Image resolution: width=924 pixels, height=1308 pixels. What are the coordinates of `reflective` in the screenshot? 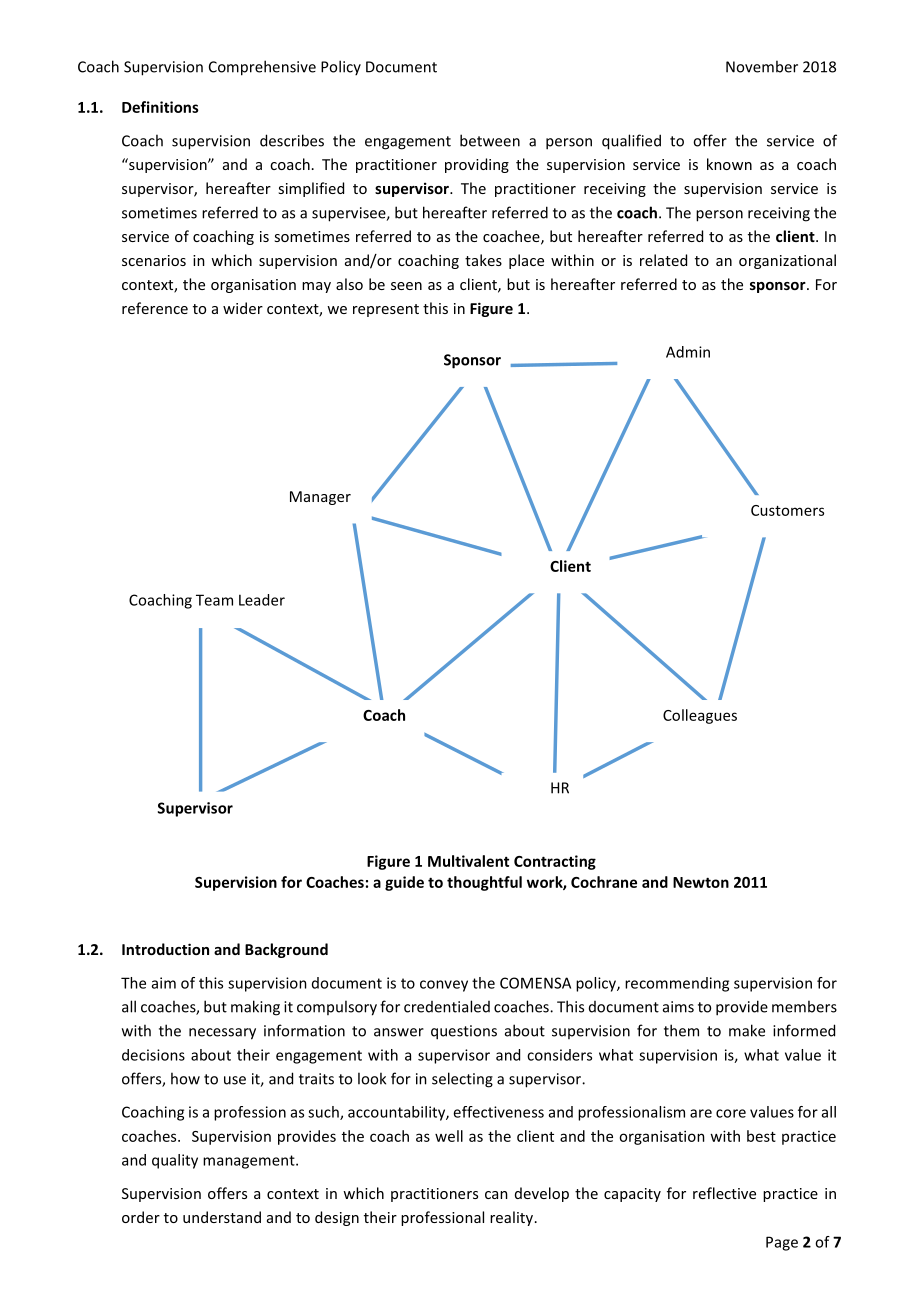 It's located at (724, 1193).
